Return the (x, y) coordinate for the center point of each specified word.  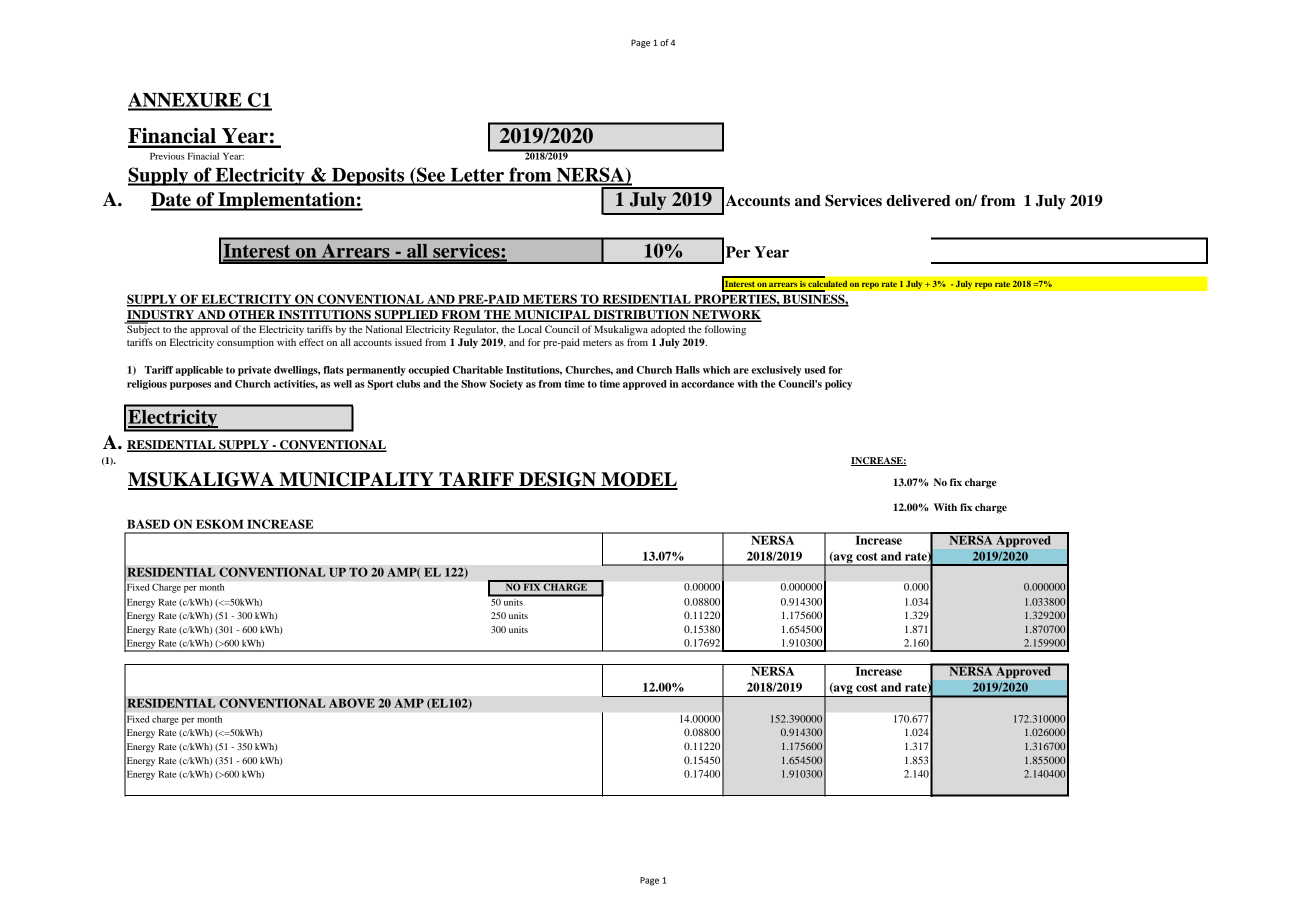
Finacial (203, 156)
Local (530, 329)
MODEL (638, 480)
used (814, 370)
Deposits (368, 176)
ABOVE (352, 703)
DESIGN (557, 480)
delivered (918, 200)
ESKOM (220, 524)
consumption (245, 343)
